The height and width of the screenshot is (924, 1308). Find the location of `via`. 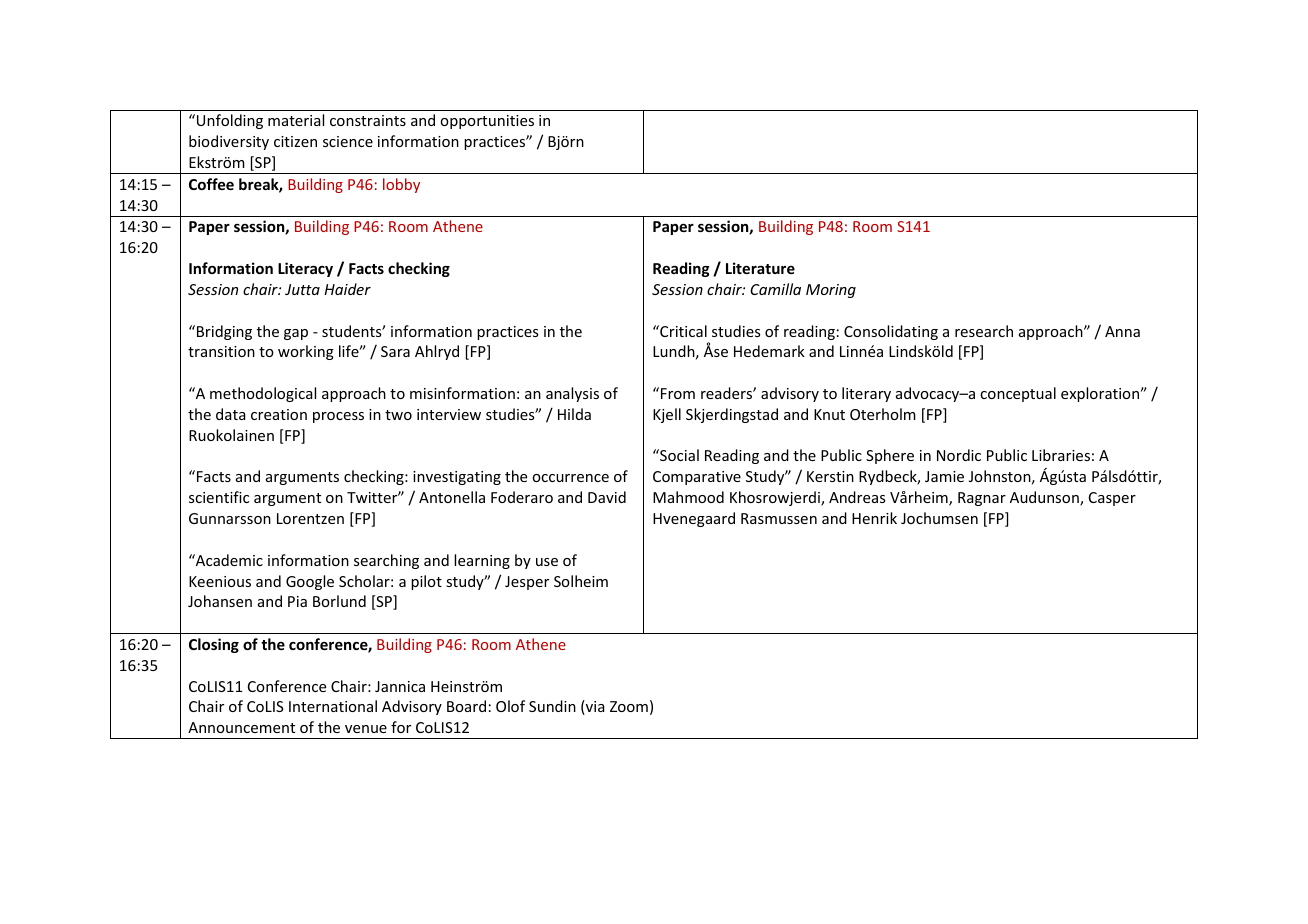

via is located at coordinates (594, 707).
